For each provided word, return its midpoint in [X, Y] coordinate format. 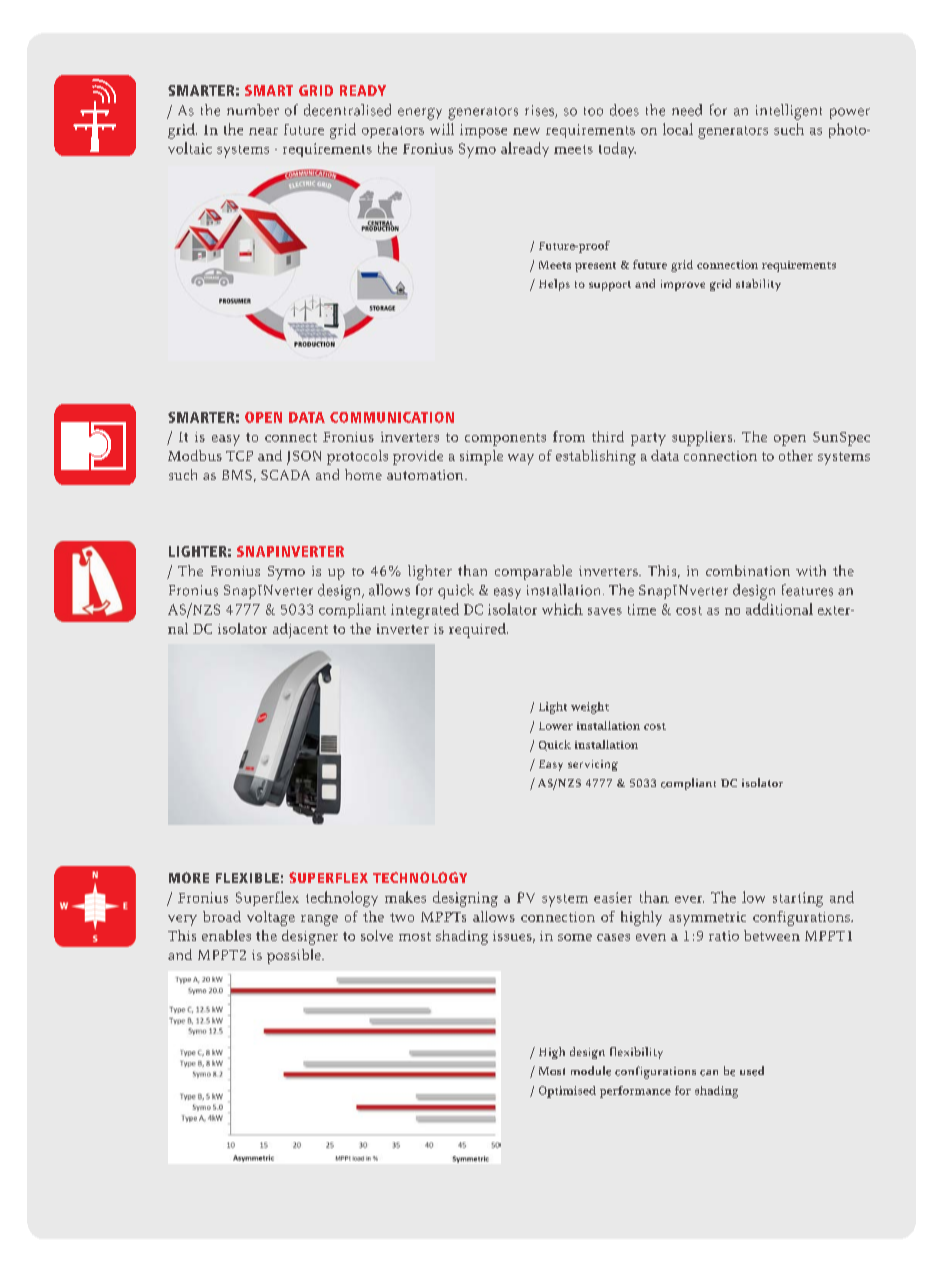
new [526, 131]
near [263, 131]
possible [295, 956]
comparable [533, 572]
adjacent [300, 630]
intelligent [789, 112]
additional [779, 609]
